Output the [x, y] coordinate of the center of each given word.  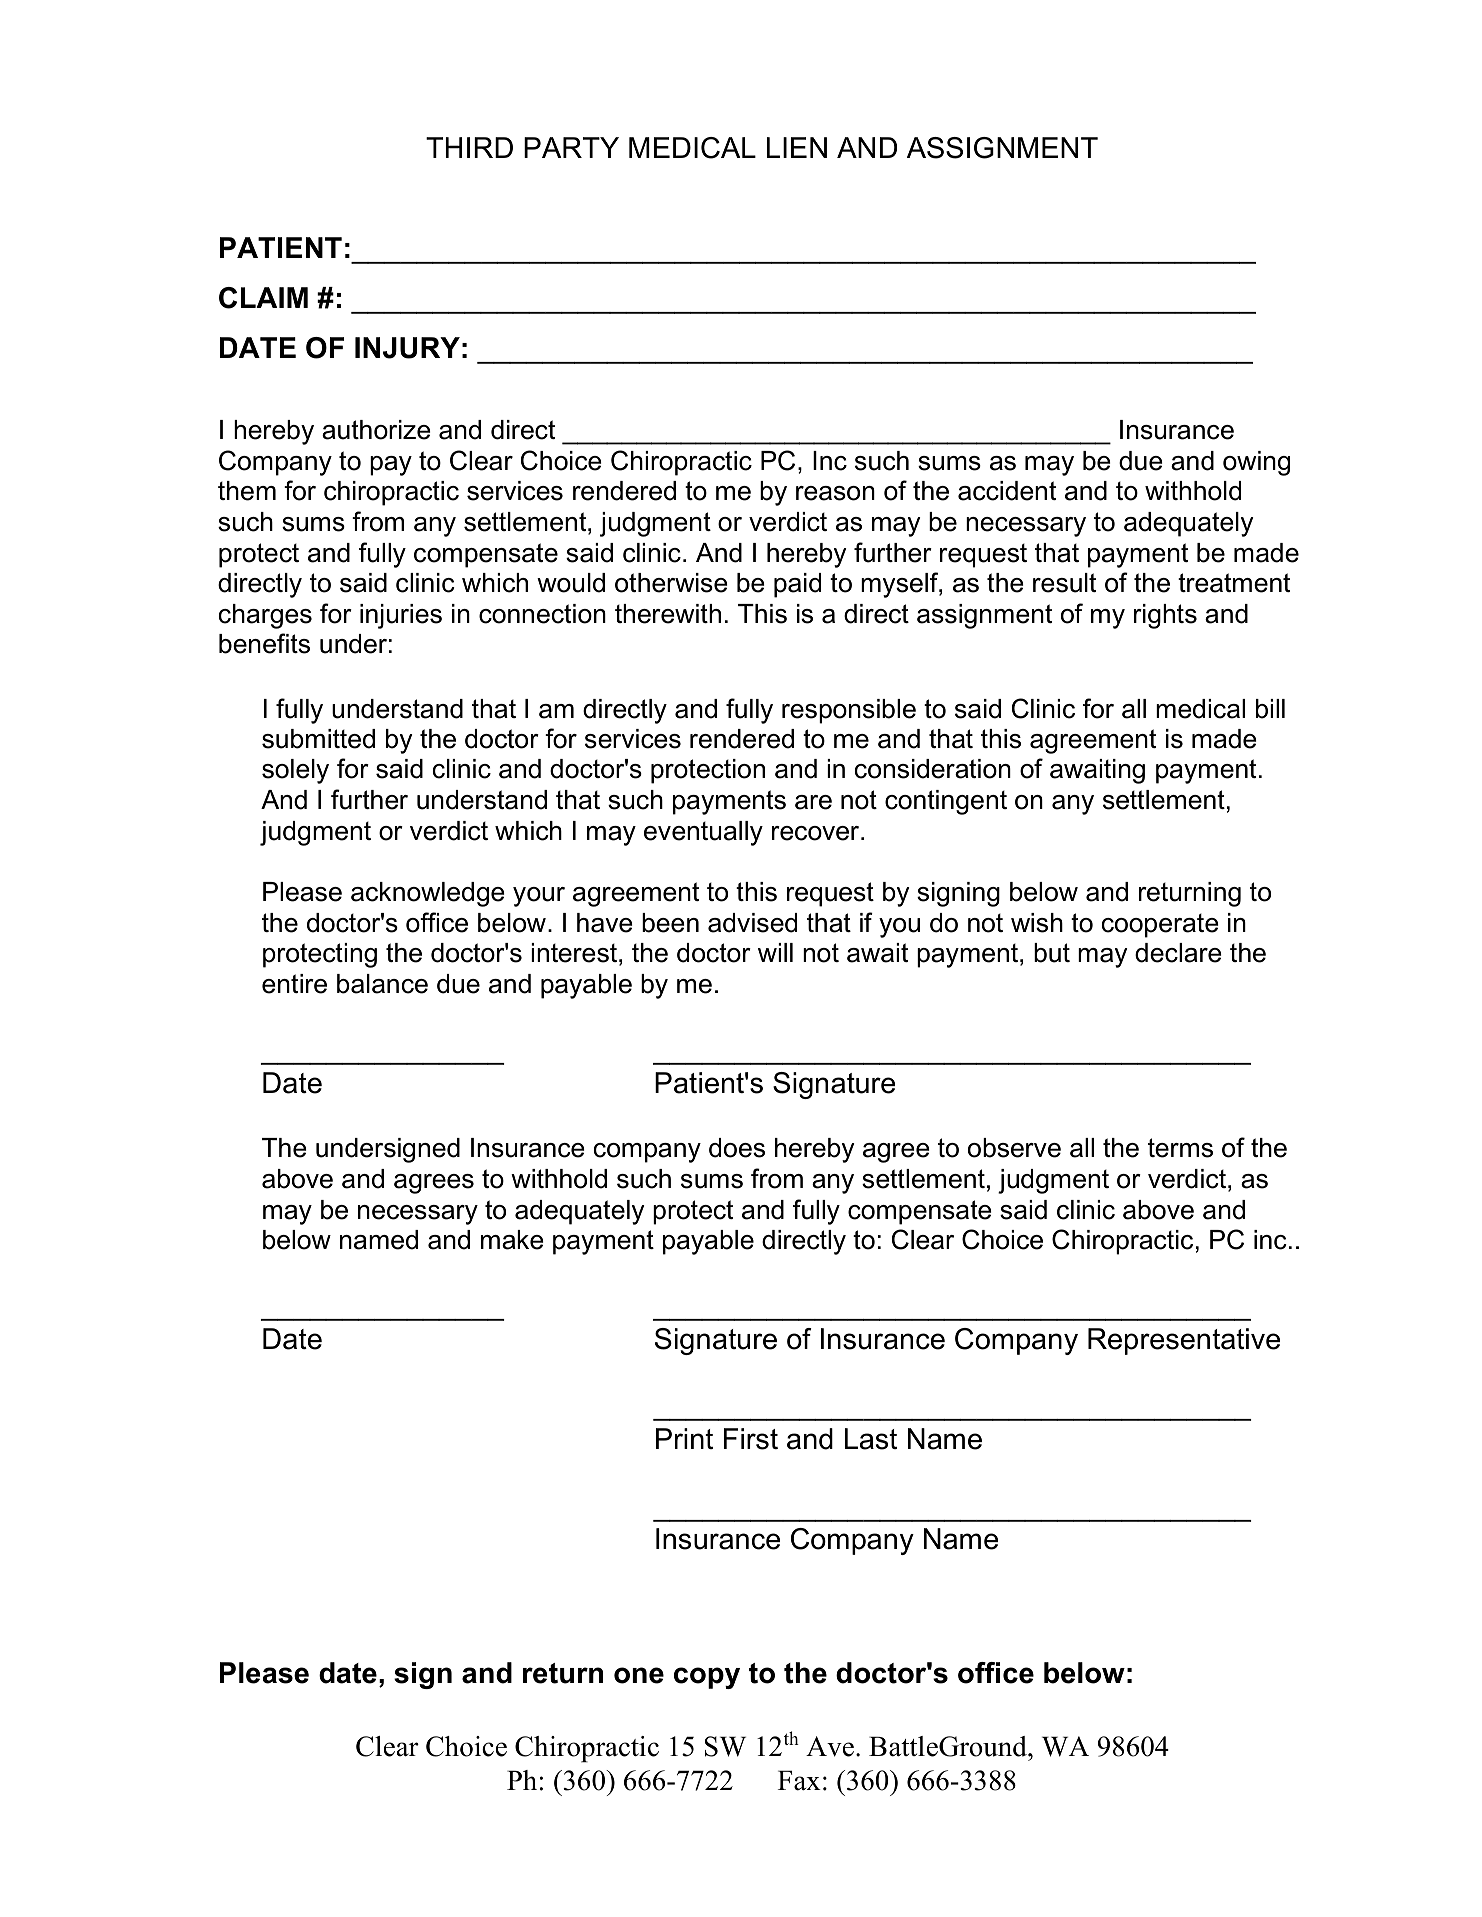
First [751, 1439]
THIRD [469, 147]
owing [1256, 463]
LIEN [797, 147]
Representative [1184, 1341]
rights [1165, 616]
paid [797, 585]
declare [1178, 953]
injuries [401, 616]
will [775, 952]
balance [382, 984]
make [512, 1240]
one [639, 1675]
